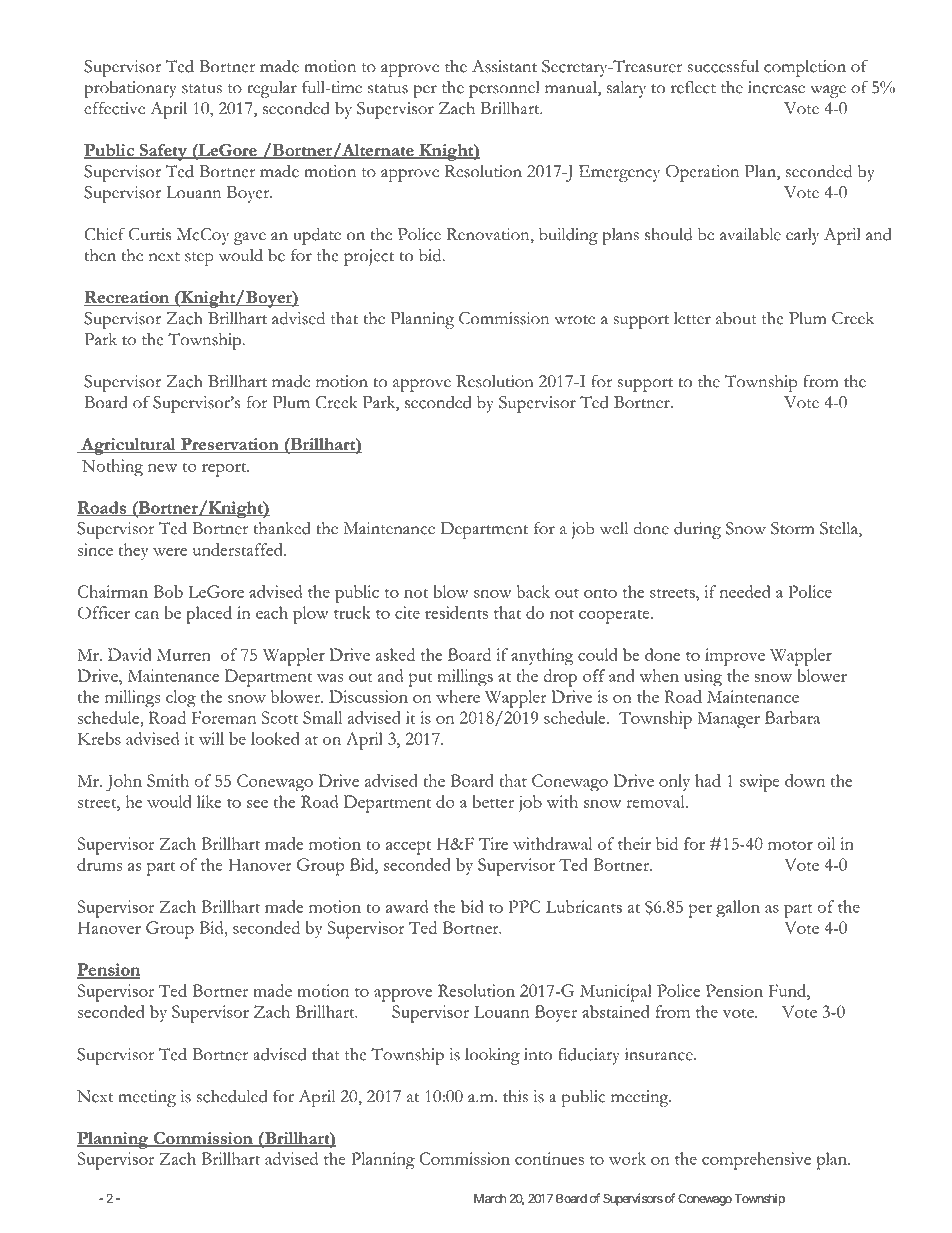 This image has height=1233, width=952. What do you see at coordinates (209, 615) in the image?
I see `placed` at bounding box center [209, 615].
